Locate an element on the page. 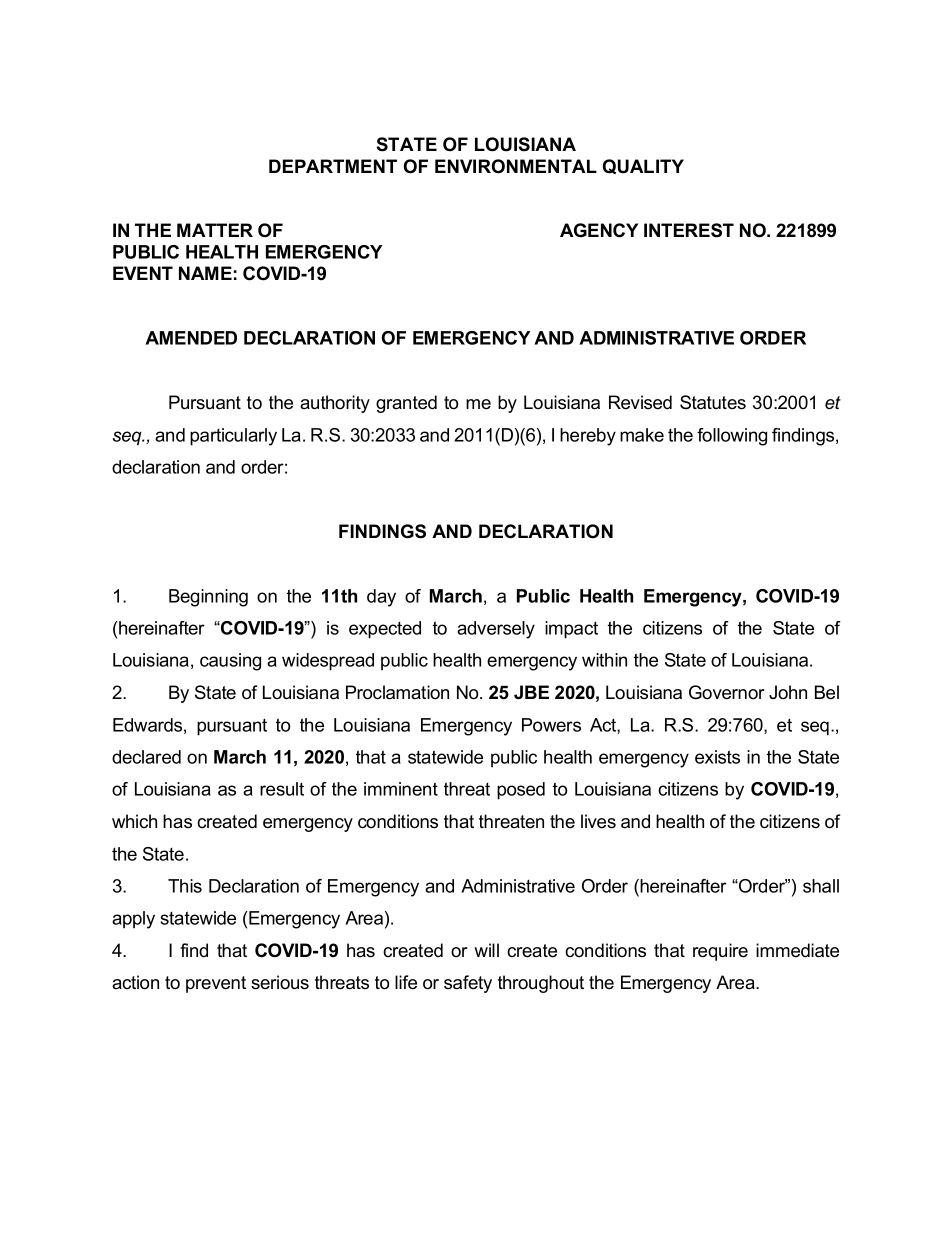  ENVIRONMENTAL is located at coordinates (516, 166).
